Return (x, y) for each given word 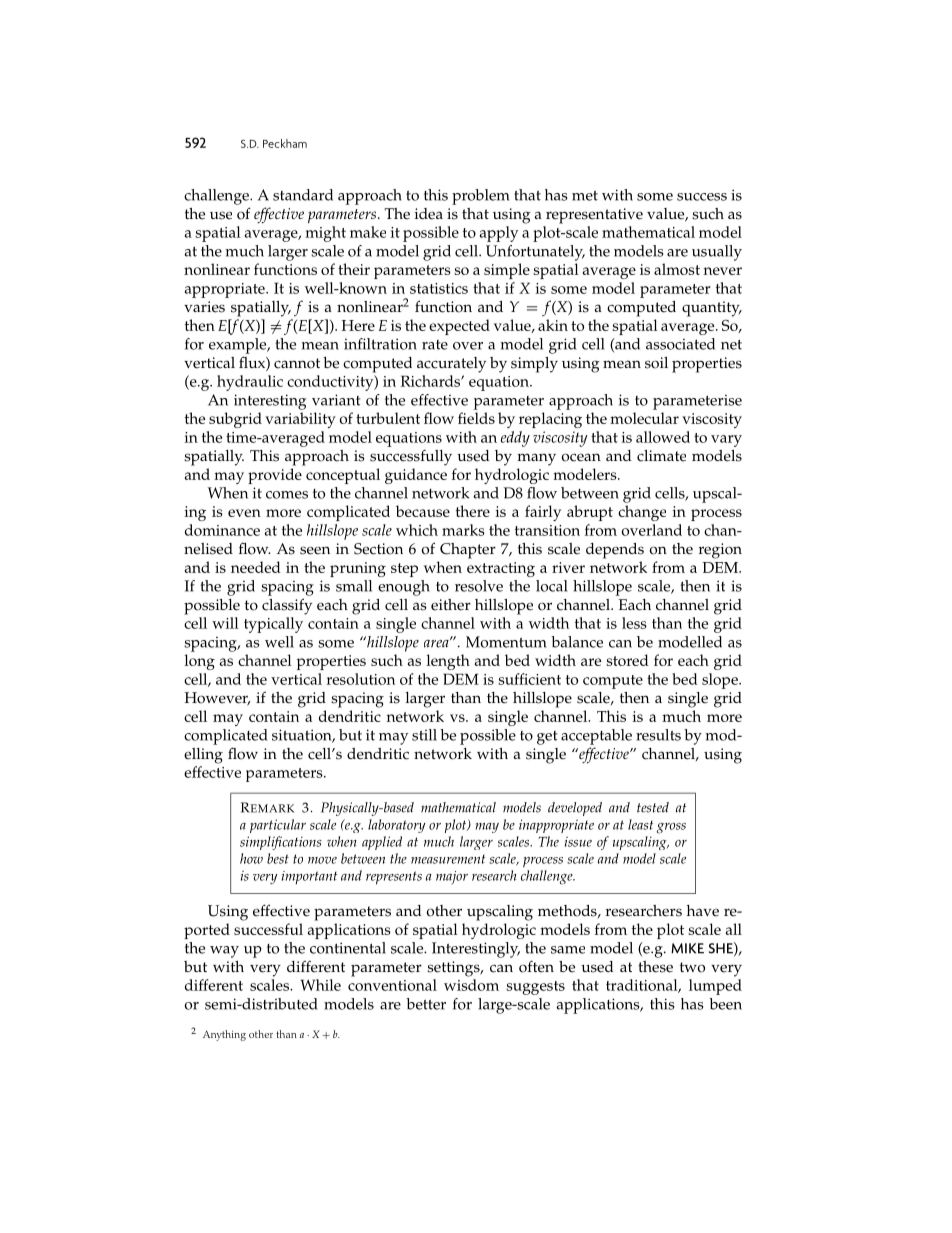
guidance (416, 476)
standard (303, 195)
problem (481, 197)
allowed (663, 437)
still (424, 735)
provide (275, 476)
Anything (224, 1035)
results (658, 735)
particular (278, 826)
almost (677, 269)
